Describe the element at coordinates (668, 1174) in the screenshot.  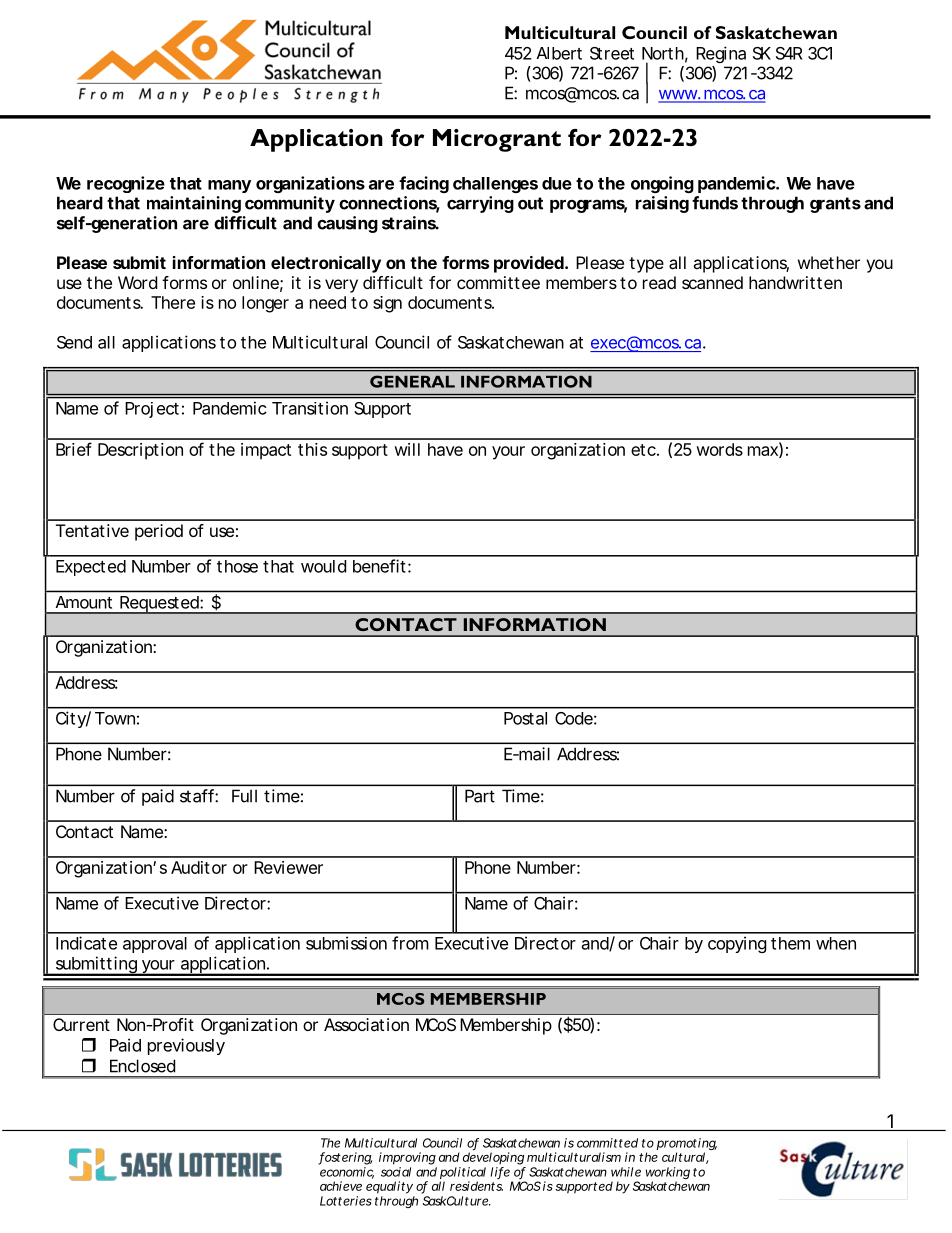
I see `working` at that location.
